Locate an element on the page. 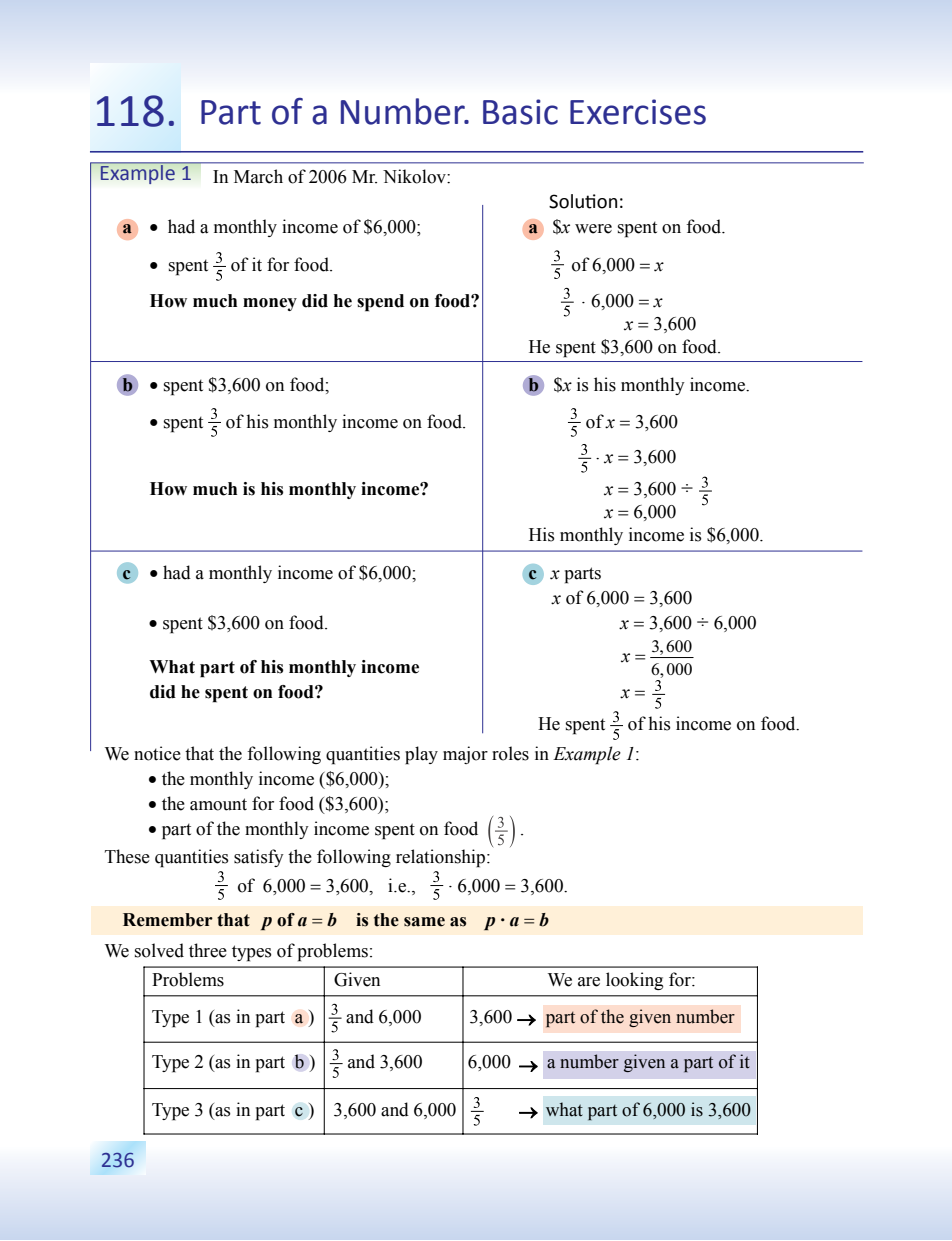 This page has height=1241, width=952. roles is located at coordinates (510, 753).
